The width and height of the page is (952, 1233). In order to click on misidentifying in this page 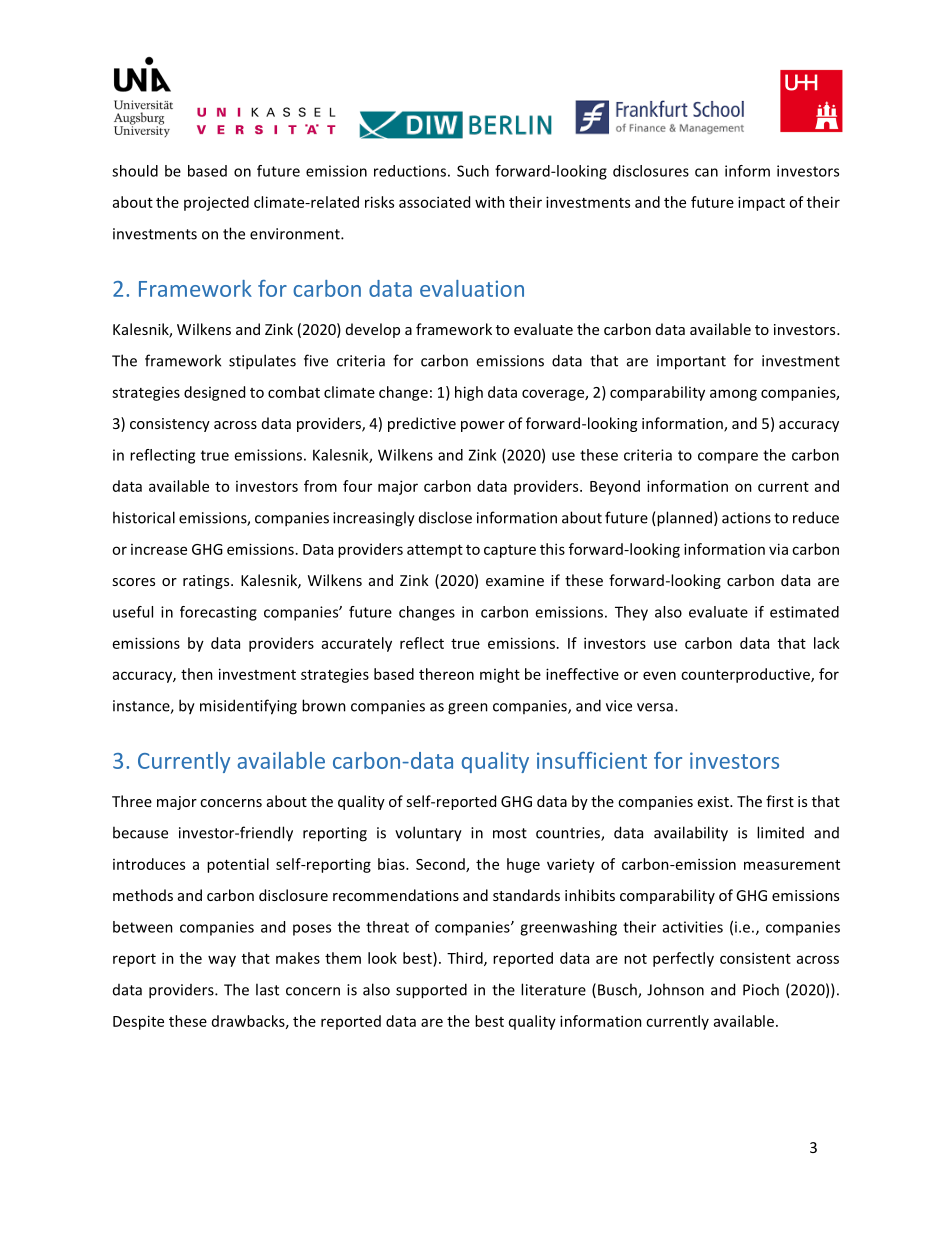, I will do `click(248, 707)`.
